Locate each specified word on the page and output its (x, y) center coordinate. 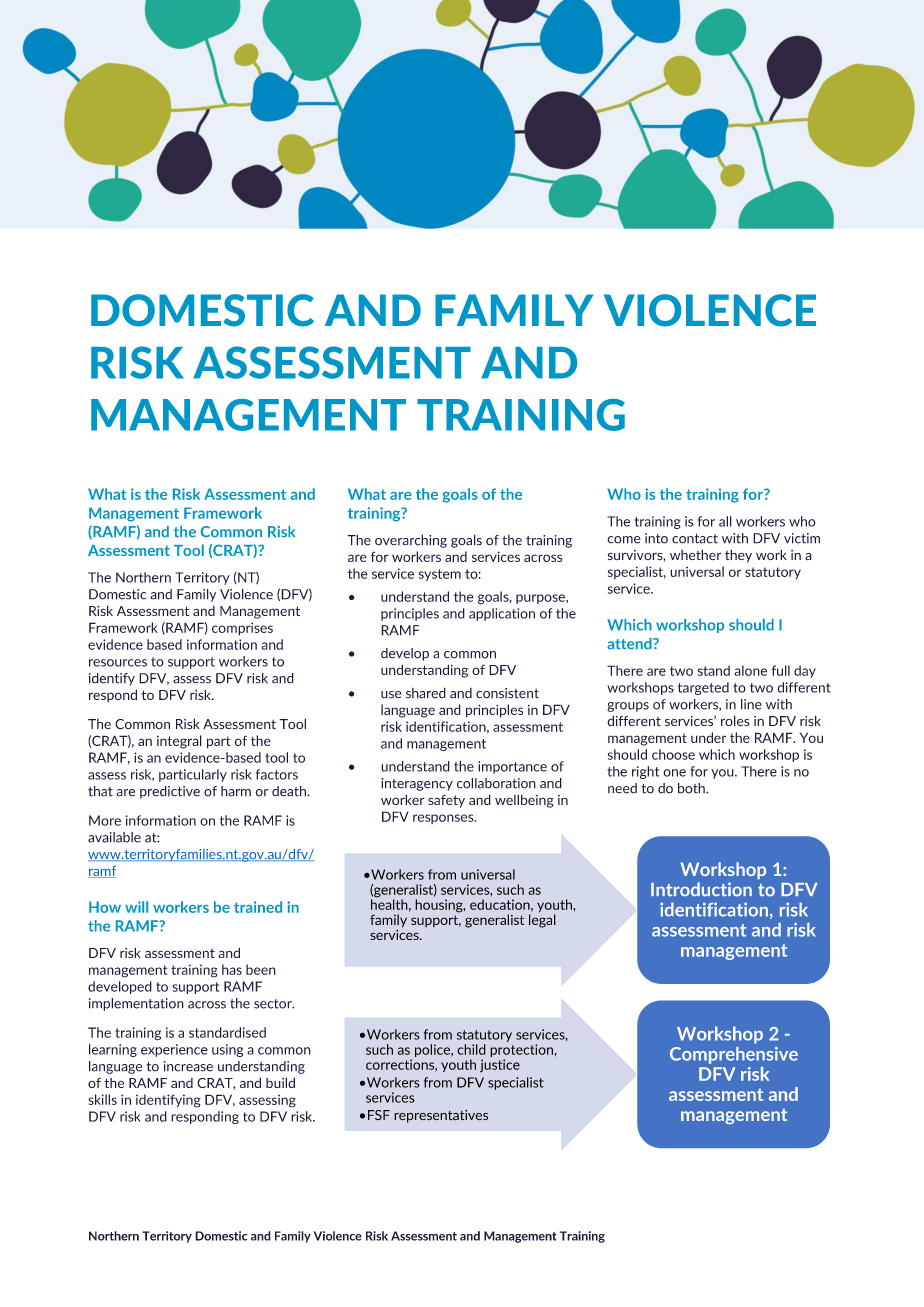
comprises (242, 629)
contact (695, 539)
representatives (441, 1116)
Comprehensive (734, 1055)
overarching (411, 541)
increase (188, 1066)
